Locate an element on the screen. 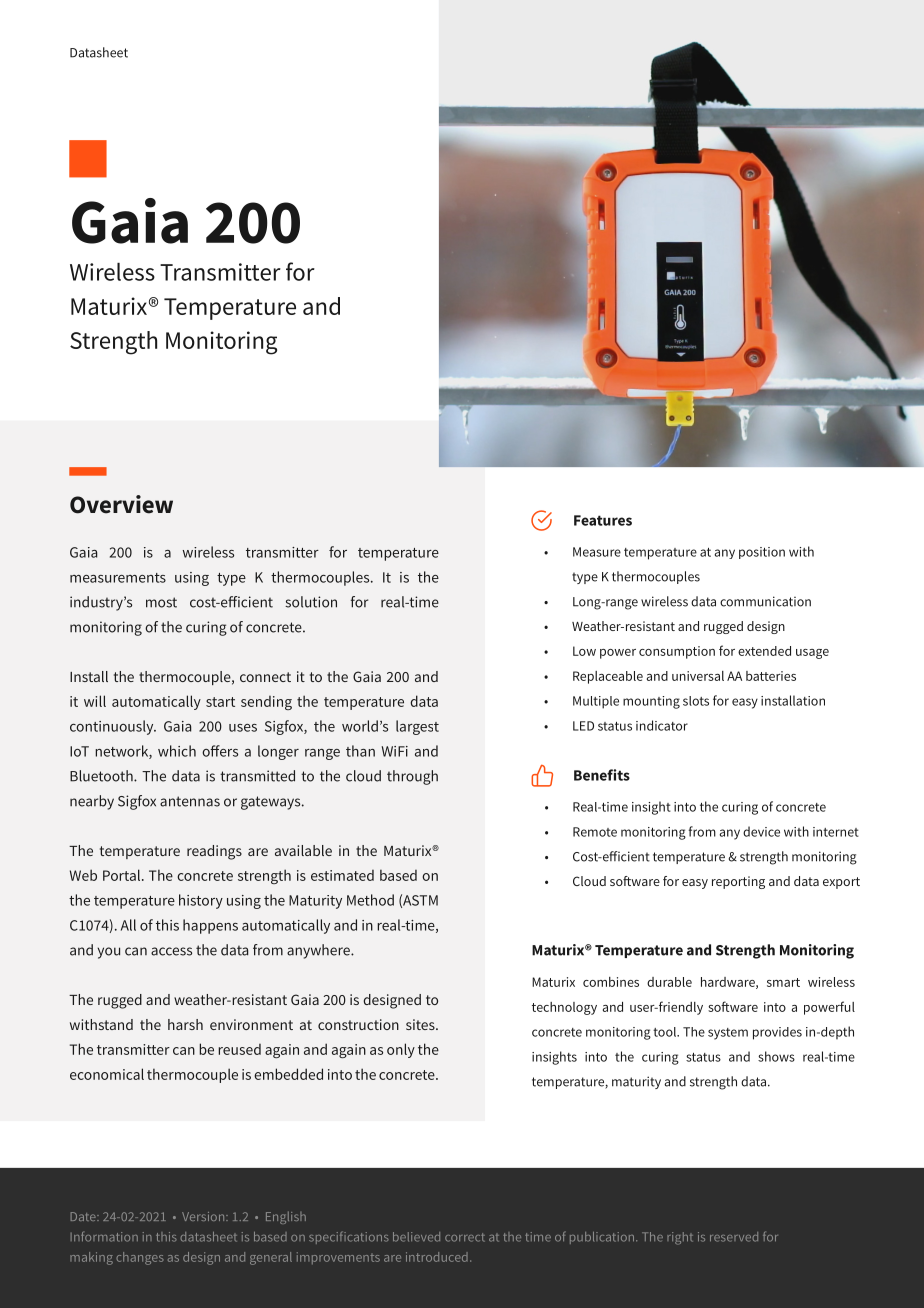  Features is located at coordinates (603, 520).
